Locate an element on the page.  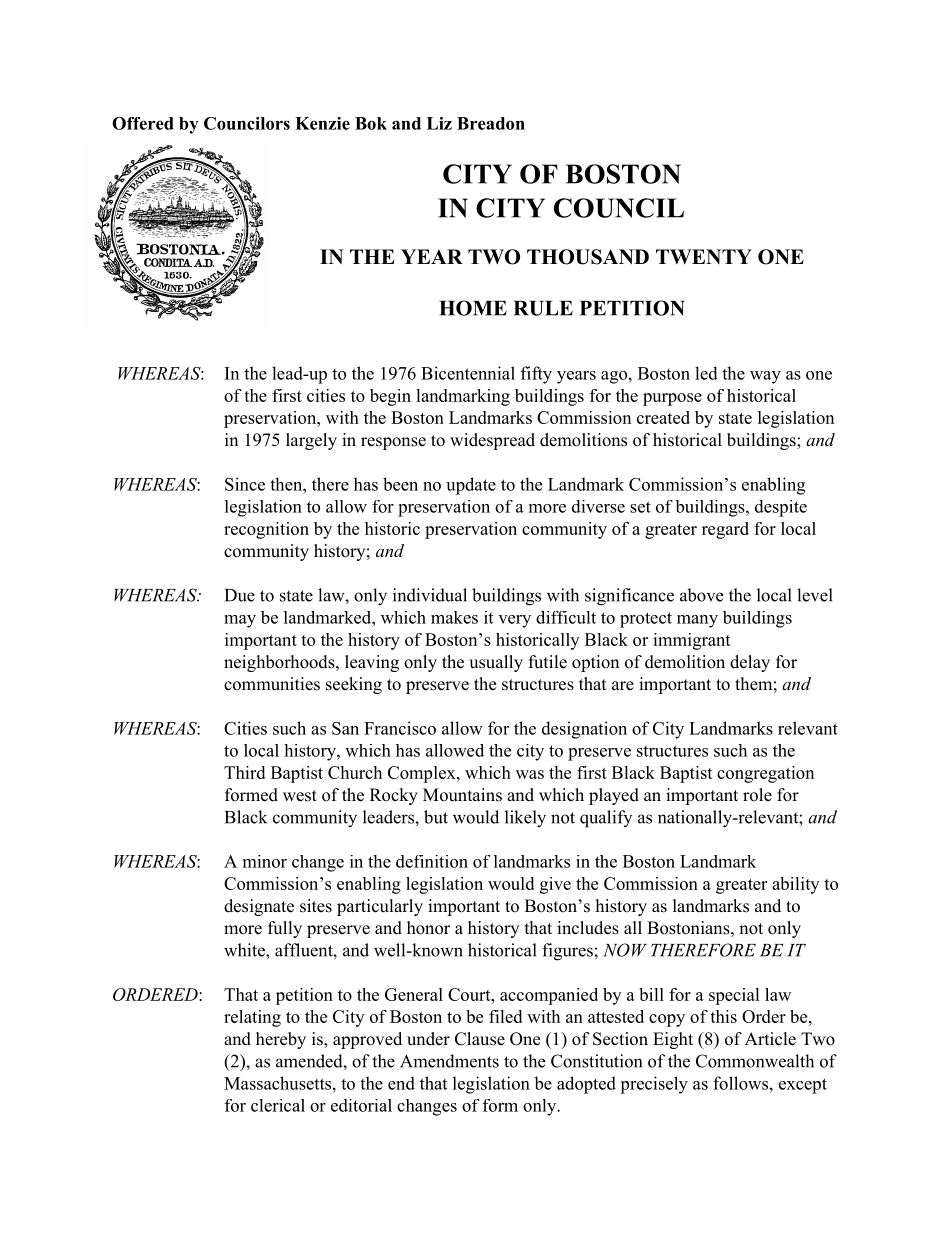
clerical is located at coordinates (278, 1105).
